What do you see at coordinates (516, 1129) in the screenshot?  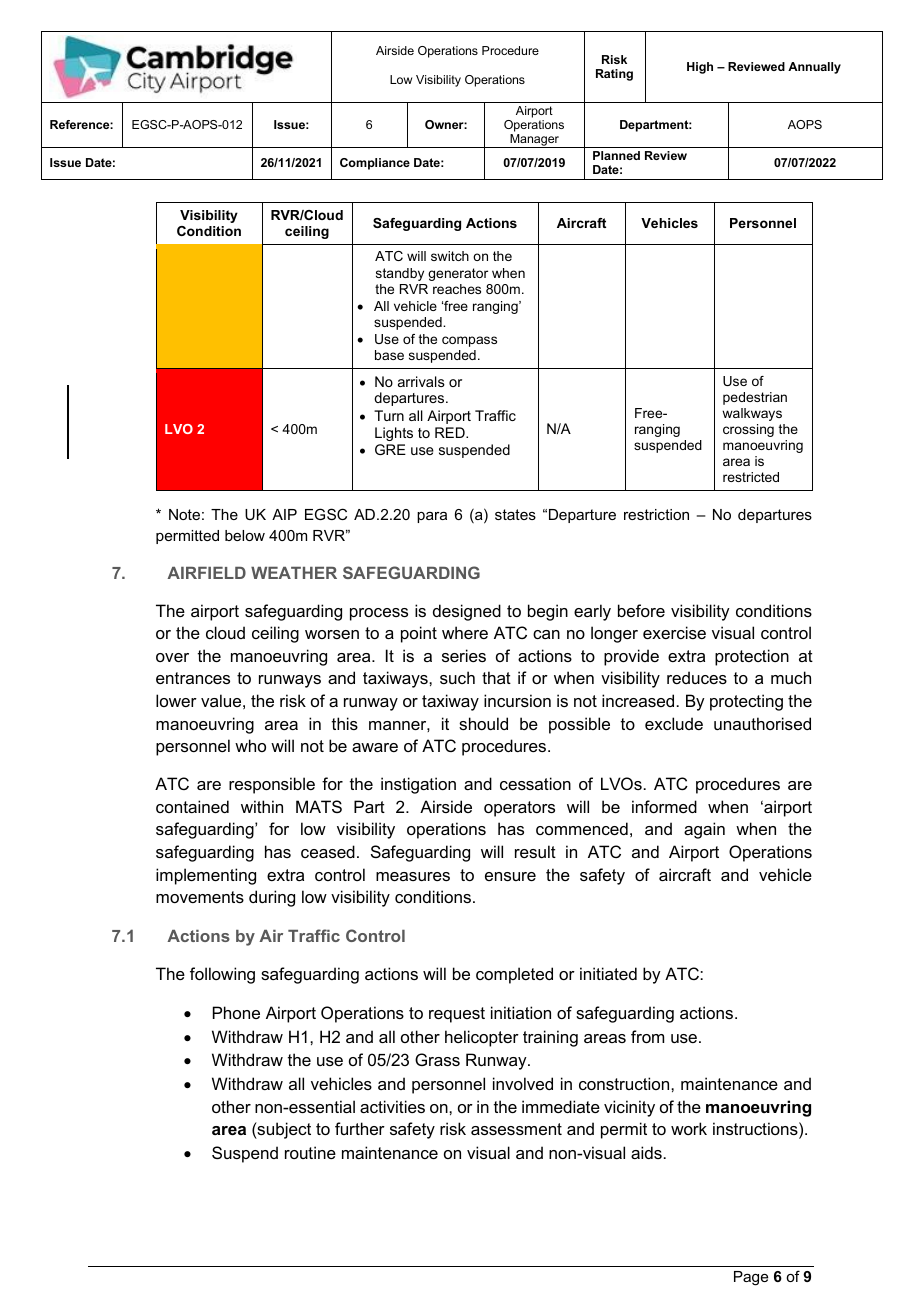 I see `assessment` at bounding box center [516, 1129].
